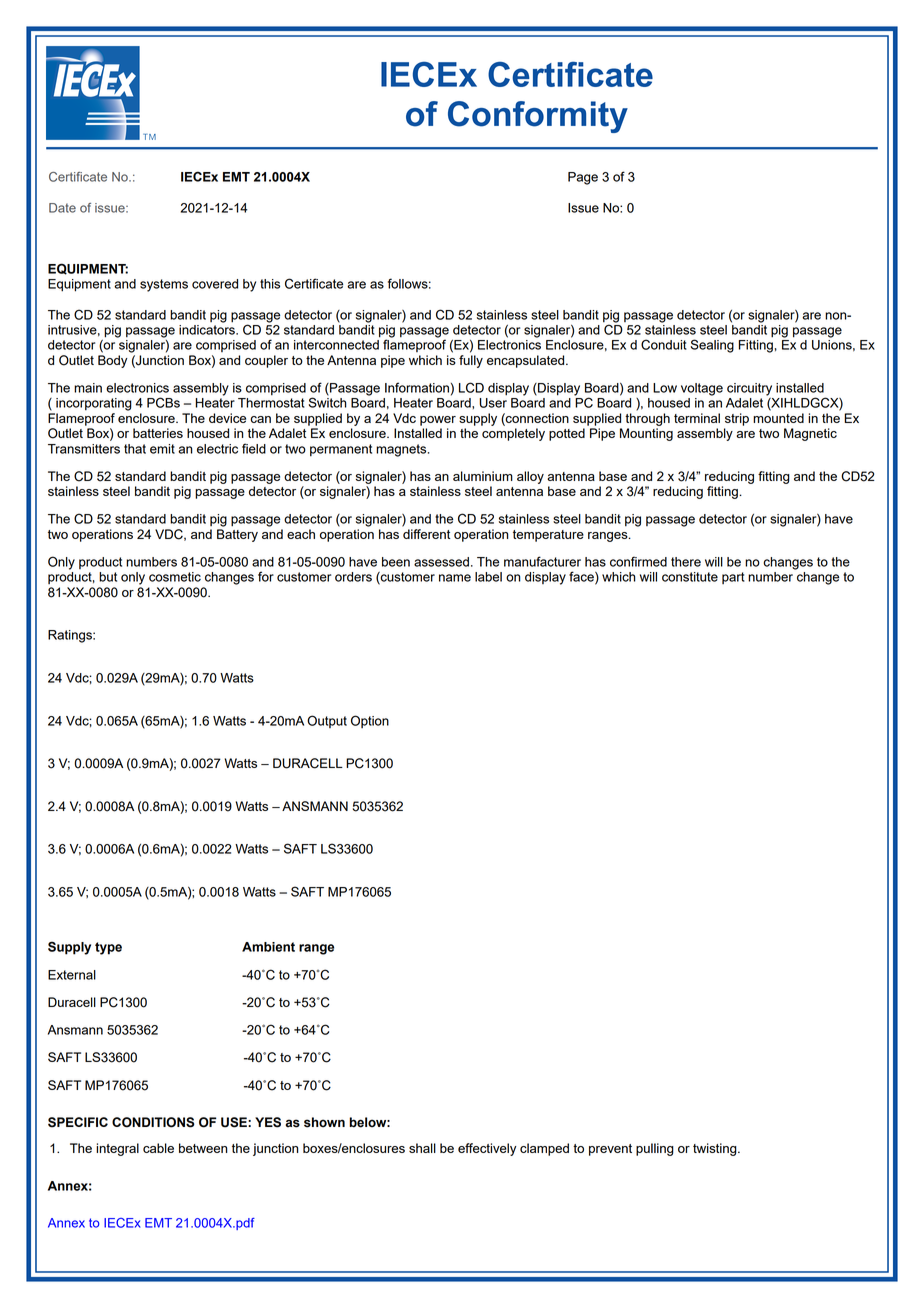  Describe the element at coordinates (422, 1148) in the page. I see `shall` at that location.
